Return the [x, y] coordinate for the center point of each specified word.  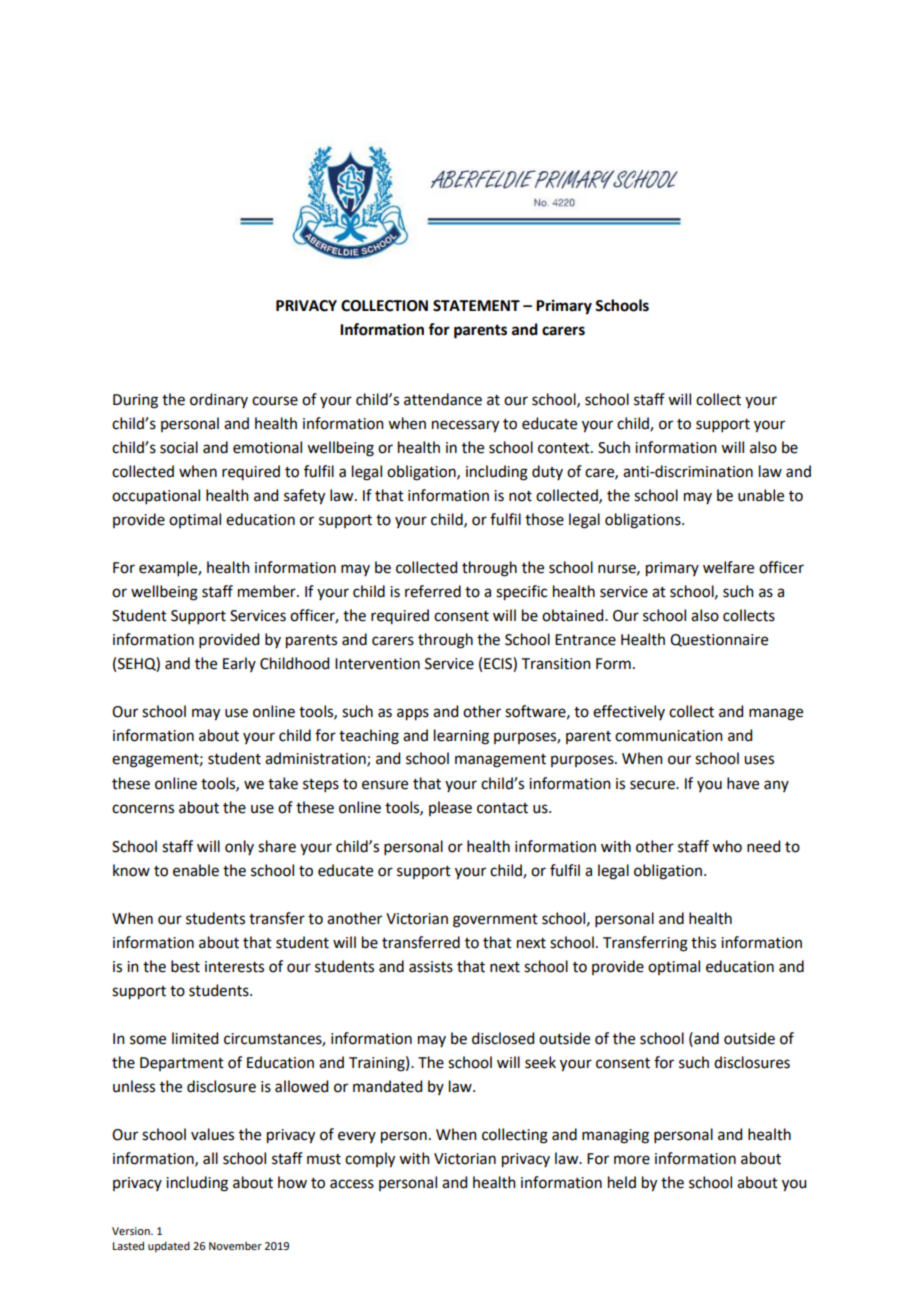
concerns [143, 809]
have [743, 783]
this [703, 942]
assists [431, 967]
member [268, 591]
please [450, 808]
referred [433, 591]
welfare [728, 567]
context [565, 448]
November [235, 1246]
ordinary [219, 400]
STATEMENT [476, 306]
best [185, 966]
